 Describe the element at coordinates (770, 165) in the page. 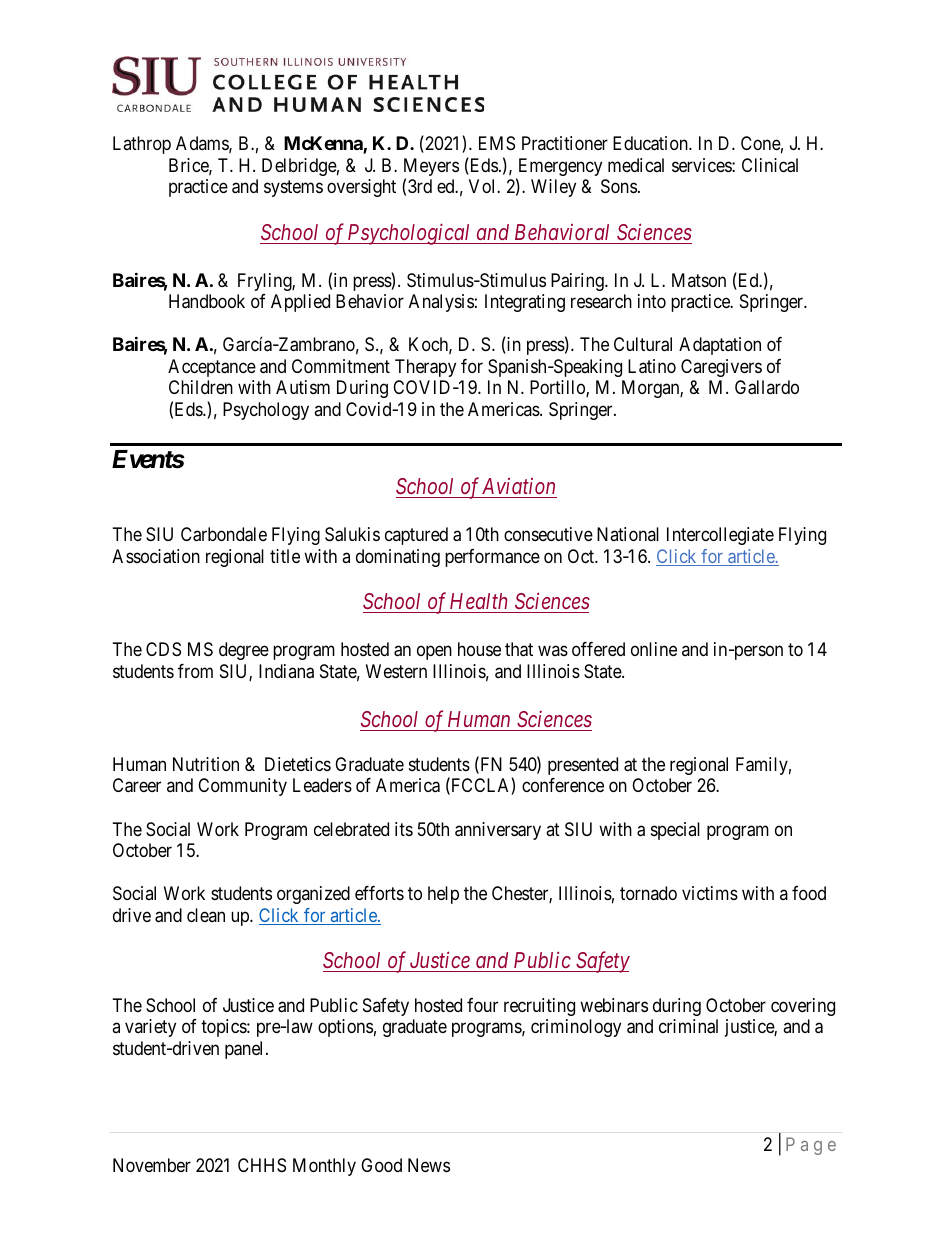

I see `Clinical` at that location.
